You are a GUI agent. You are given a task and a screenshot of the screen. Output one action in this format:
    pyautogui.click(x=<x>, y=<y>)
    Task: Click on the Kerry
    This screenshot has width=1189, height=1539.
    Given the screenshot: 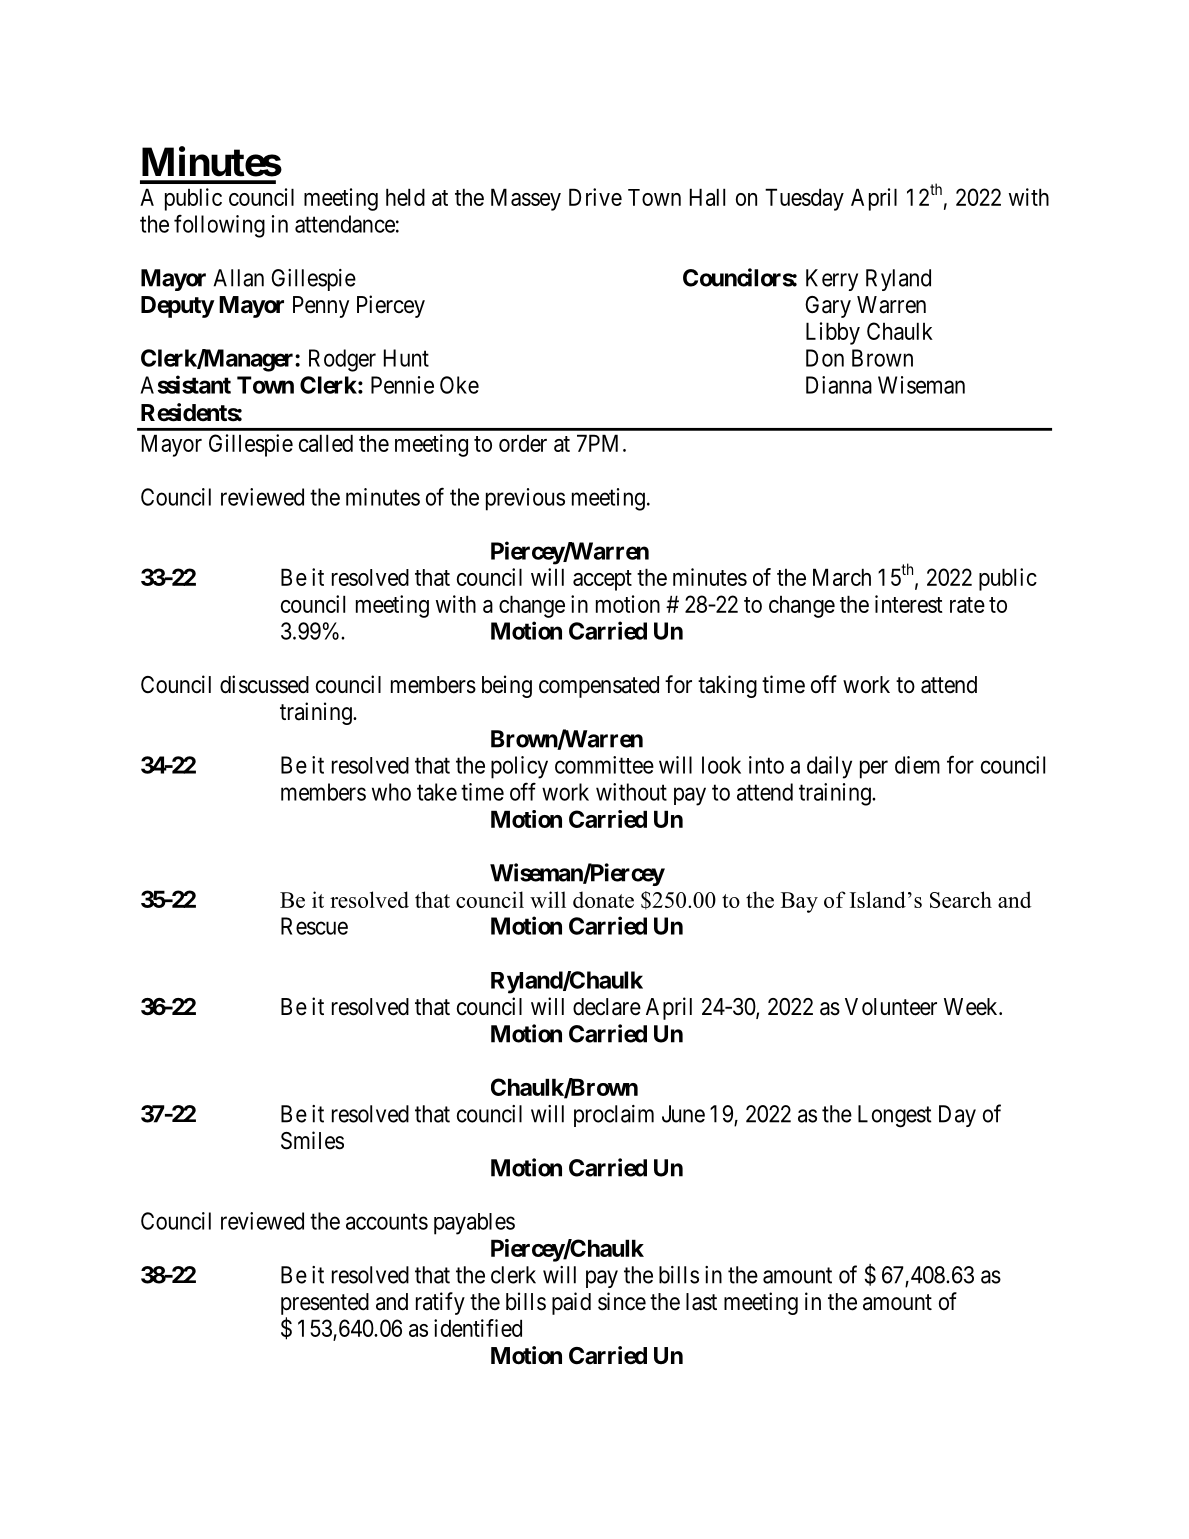 What is the action you would take?
    pyautogui.click(x=832, y=280)
